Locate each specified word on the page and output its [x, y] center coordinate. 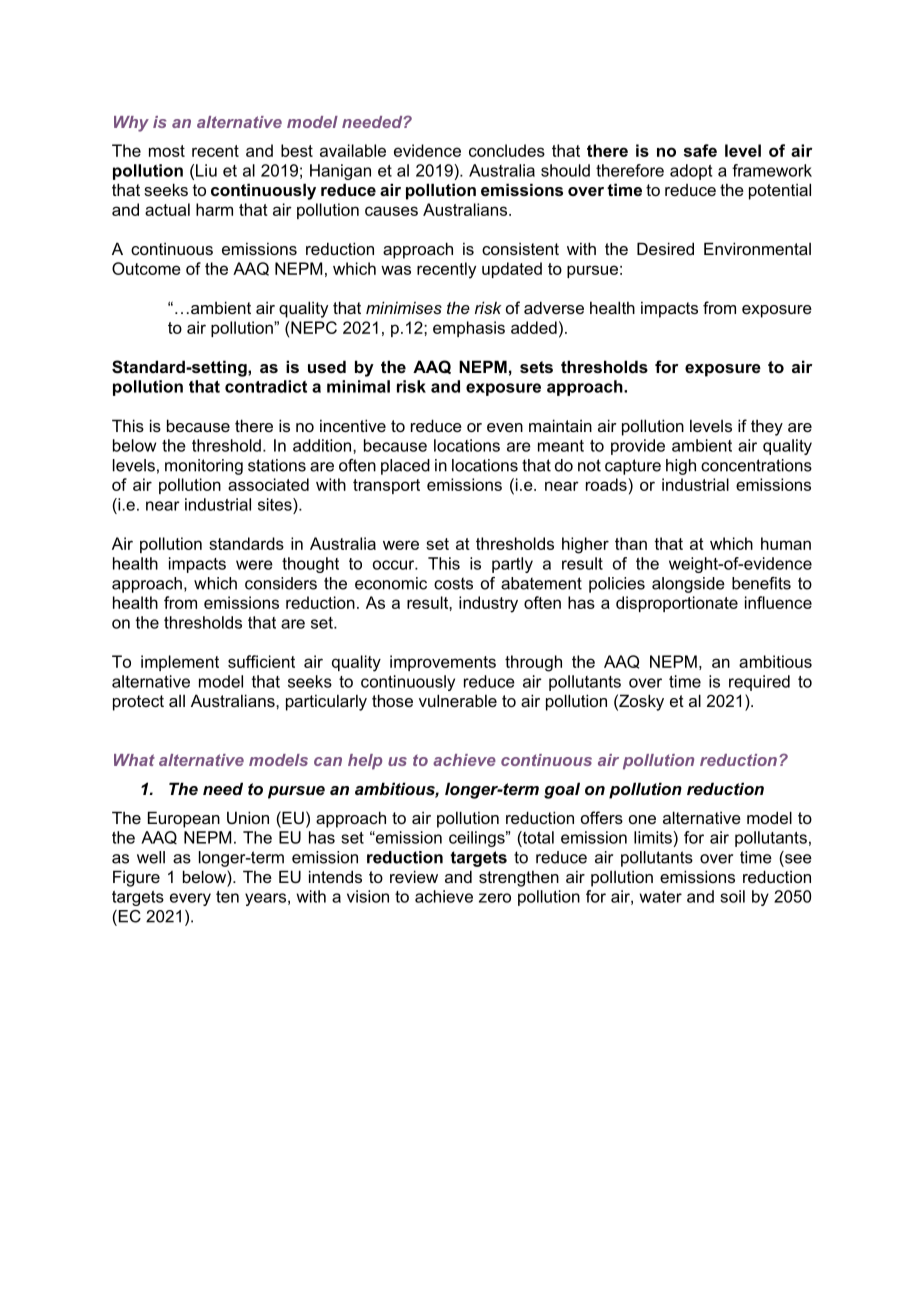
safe [700, 150]
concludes [507, 150]
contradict [266, 386]
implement [180, 663]
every [190, 899]
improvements [443, 663]
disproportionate [677, 604]
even [505, 427]
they [767, 427]
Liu [206, 170]
